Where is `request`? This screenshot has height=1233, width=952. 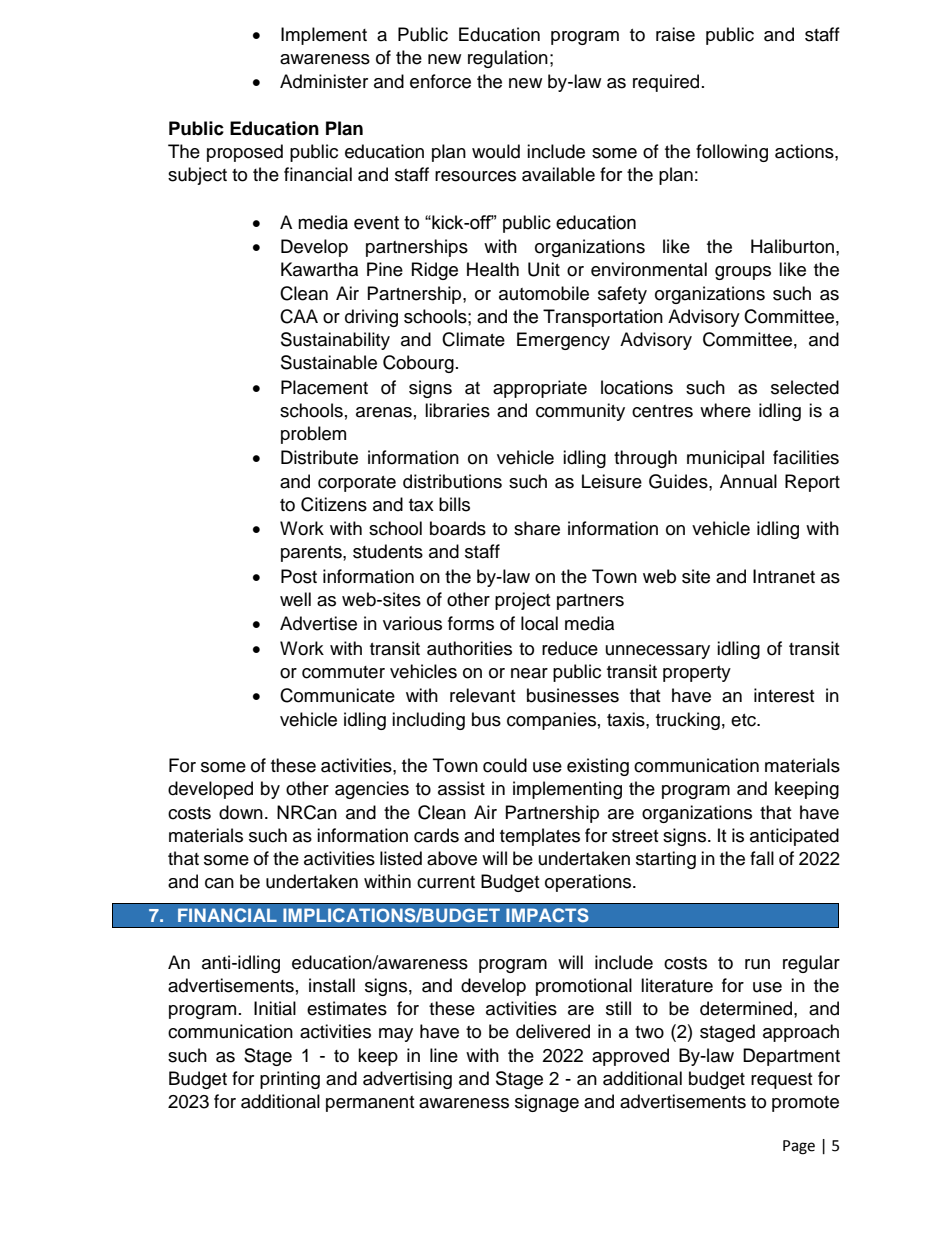
request is located at coordinates (781, 1081).
